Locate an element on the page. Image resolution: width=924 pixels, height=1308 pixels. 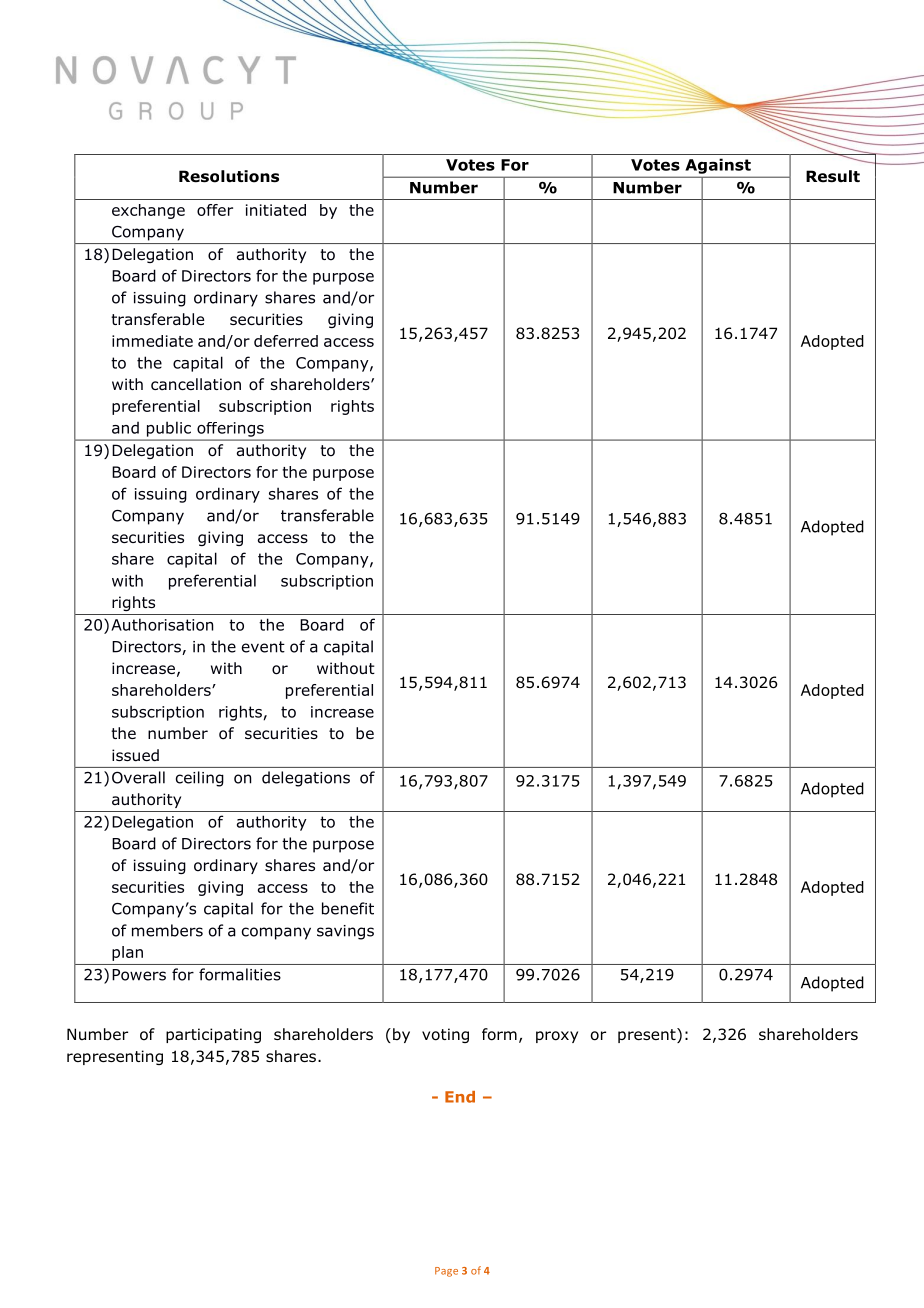
voting is located at coordinates (445, 1035).
